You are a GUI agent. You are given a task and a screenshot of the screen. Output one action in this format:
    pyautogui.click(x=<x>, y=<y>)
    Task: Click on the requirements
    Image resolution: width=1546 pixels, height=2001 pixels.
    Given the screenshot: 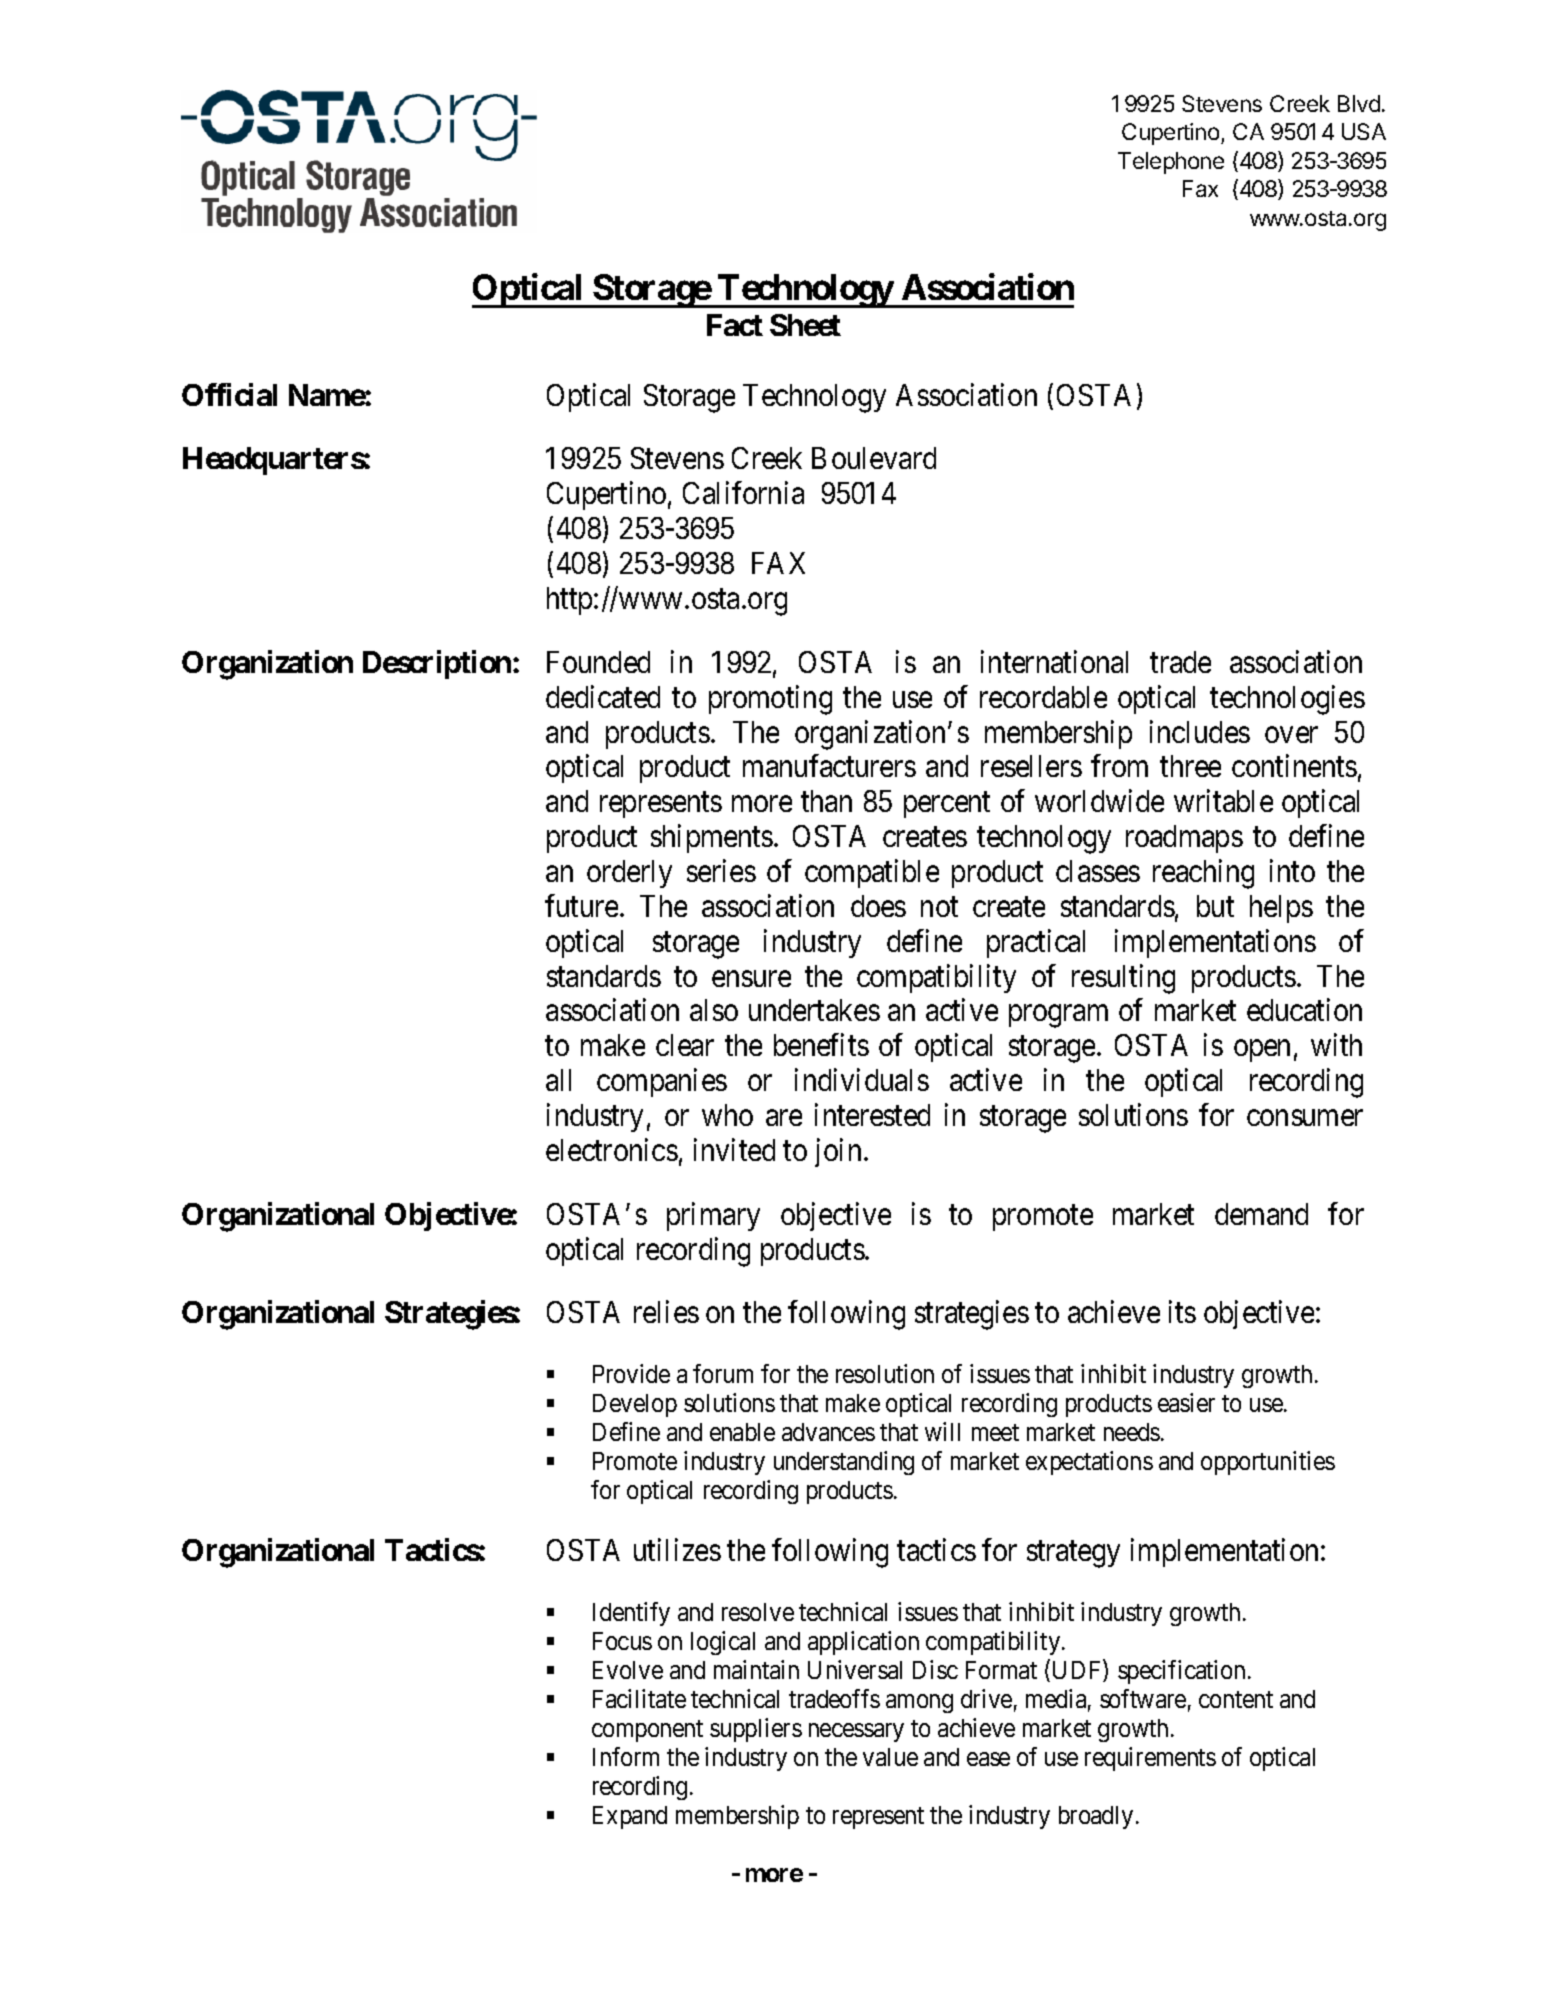 What is the action you would take?
    pyautogui.click(x=1150, y=1759)
